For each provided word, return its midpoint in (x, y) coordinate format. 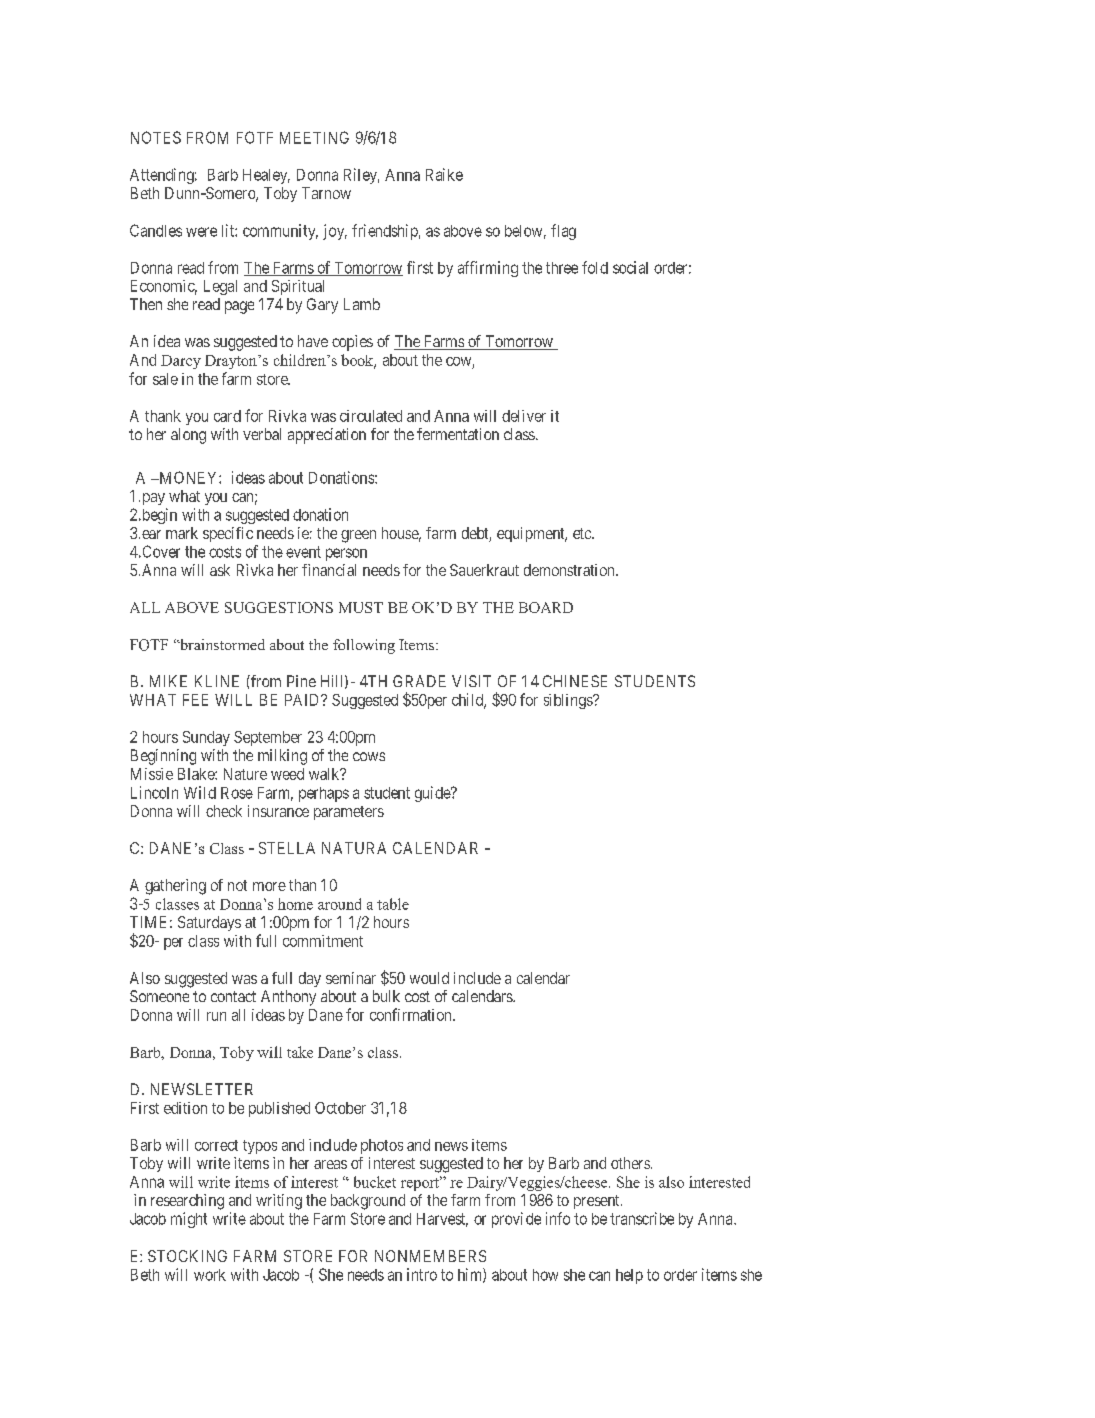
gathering (175, 887)
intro (422, 1274)
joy (335, 232)
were (201, 232)
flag (563, 232)
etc (583, 533)
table (393, 904)
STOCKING (187, 1256)
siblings (569, 701)
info (558, 1218)
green (358, 536)
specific (228, 534)
